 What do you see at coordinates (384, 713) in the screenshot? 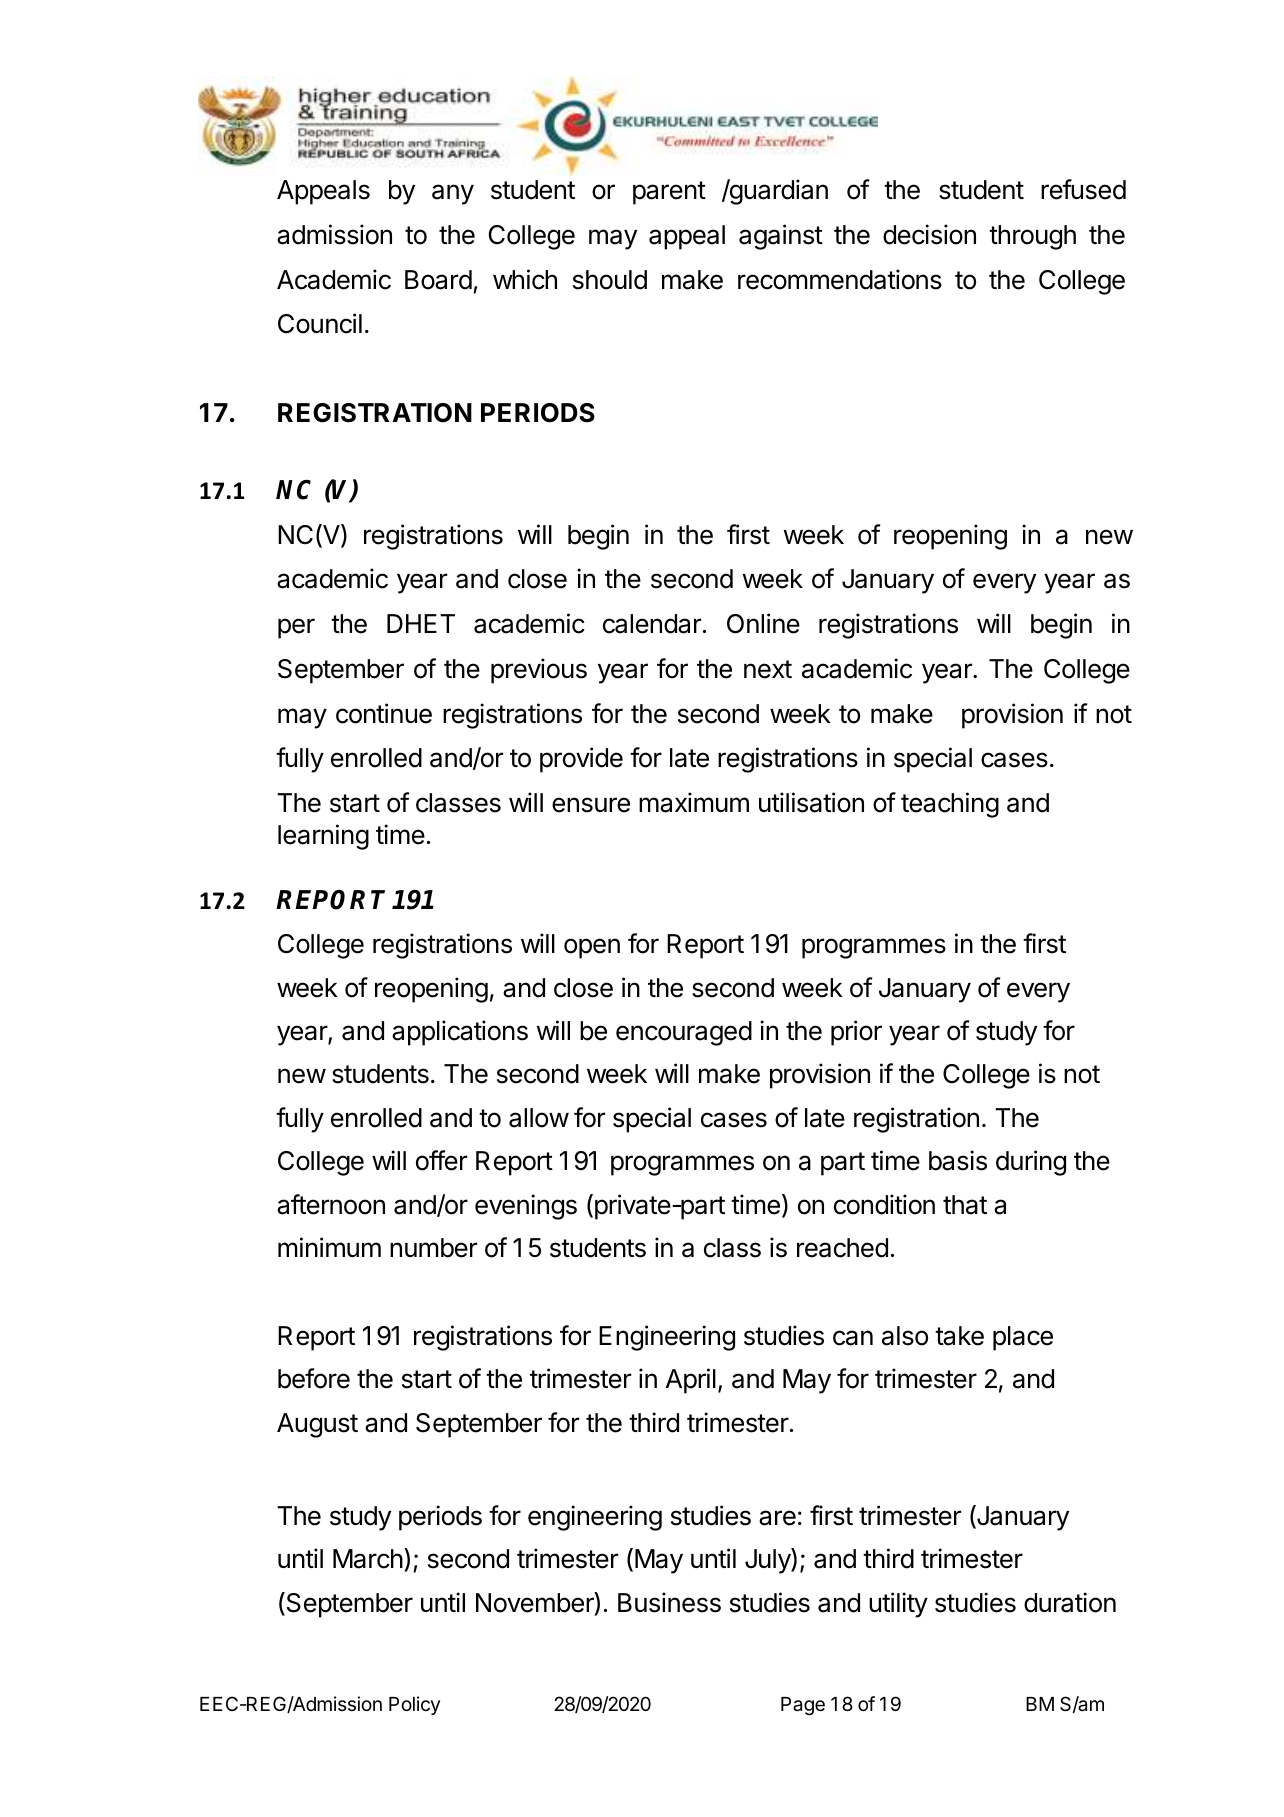
I see `continue` at bounding box center [384, 713].
